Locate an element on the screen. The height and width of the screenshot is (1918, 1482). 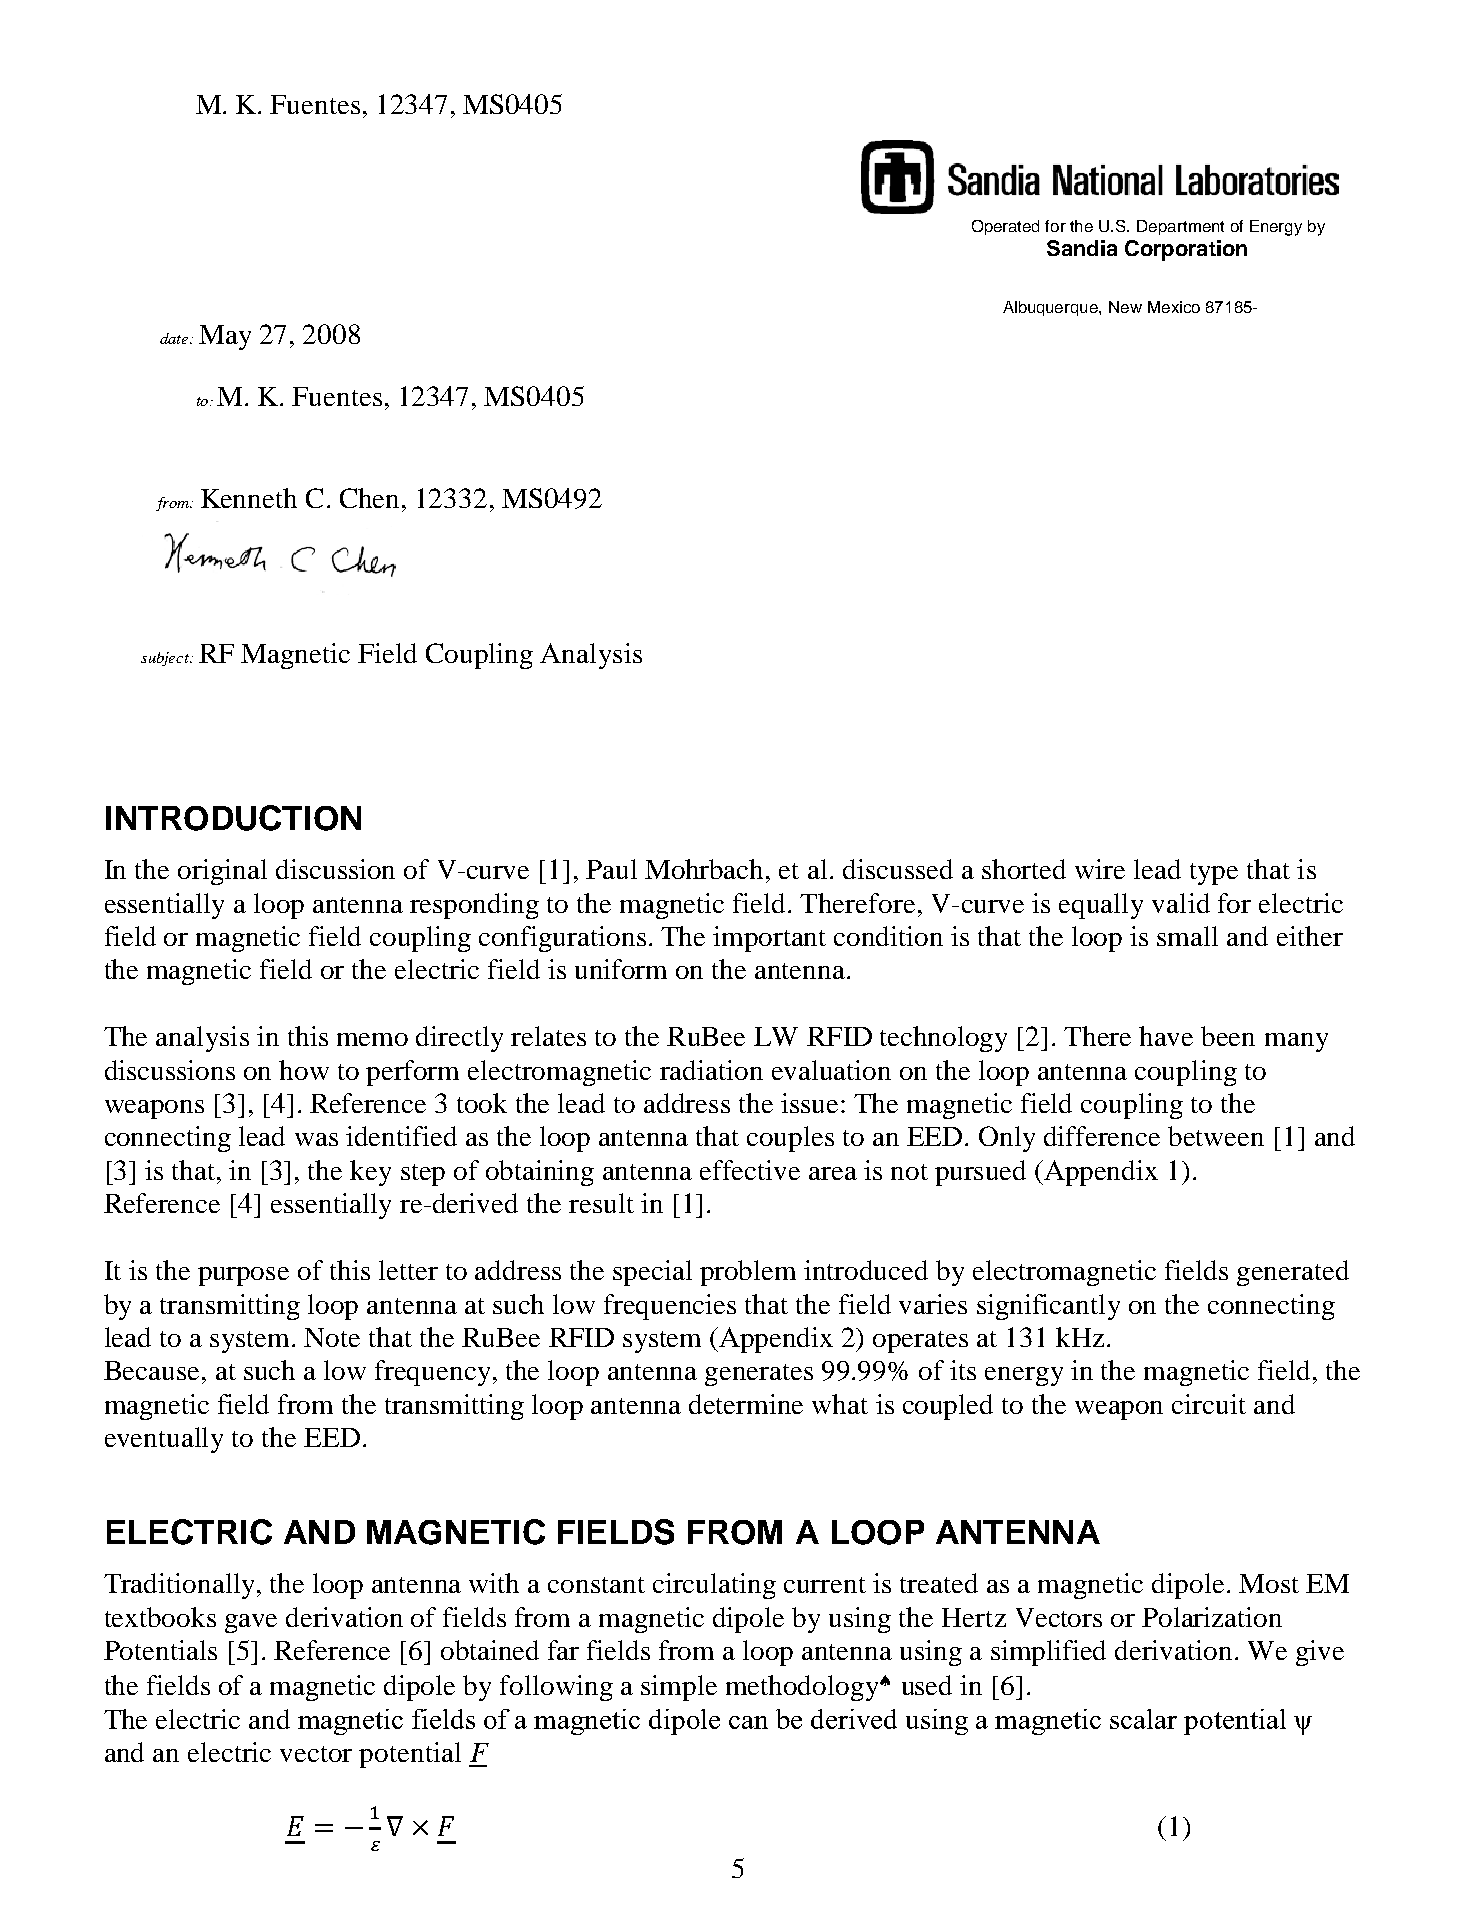
Corporation is located at coordinates (1186, 250).
